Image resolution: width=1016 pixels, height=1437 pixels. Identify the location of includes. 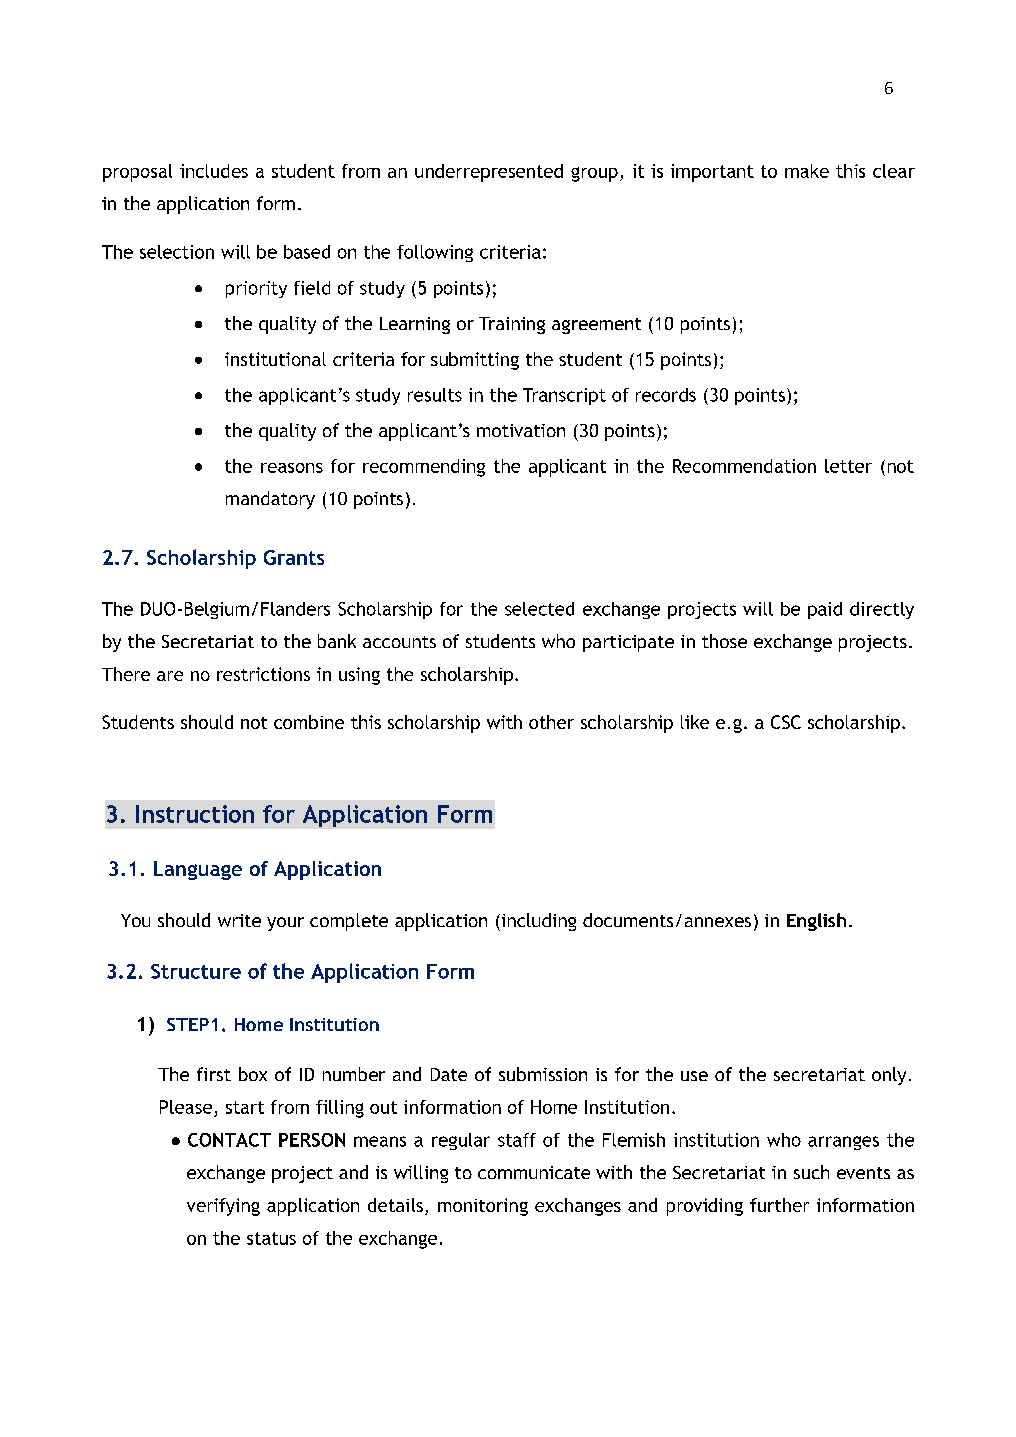
(214, 171).
